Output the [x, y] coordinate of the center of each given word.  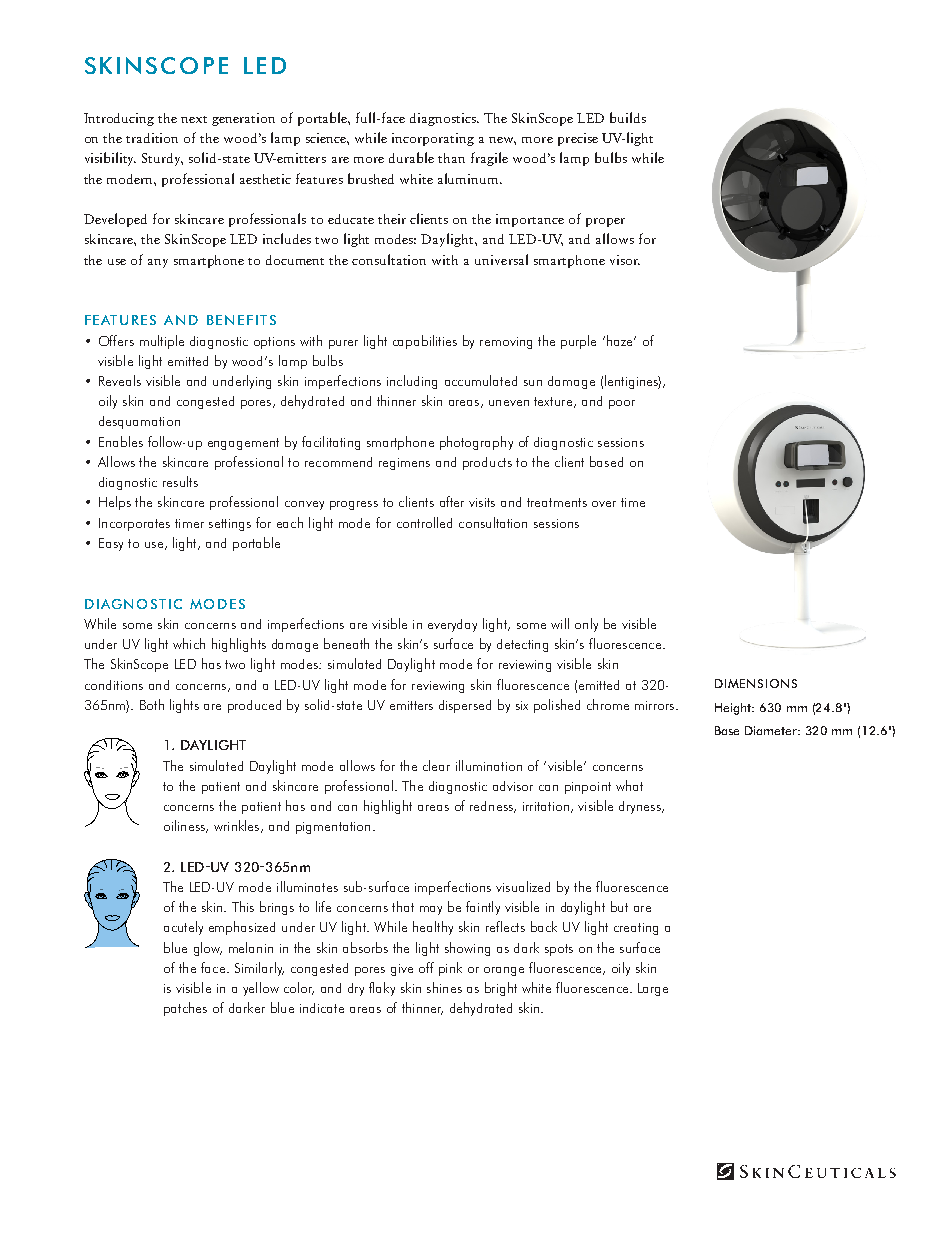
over [604, 504]
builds [628, 117]
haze [621, 340]
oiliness [185, 826]
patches [185, 1009]
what [629, 785]
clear [436, 765]
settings [230, 525]
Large [653, 989]
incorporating [433, 139]
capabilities [425, 342]
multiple [162, 342]
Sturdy [162, 159]
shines [444, 987]
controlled [424, 522]
